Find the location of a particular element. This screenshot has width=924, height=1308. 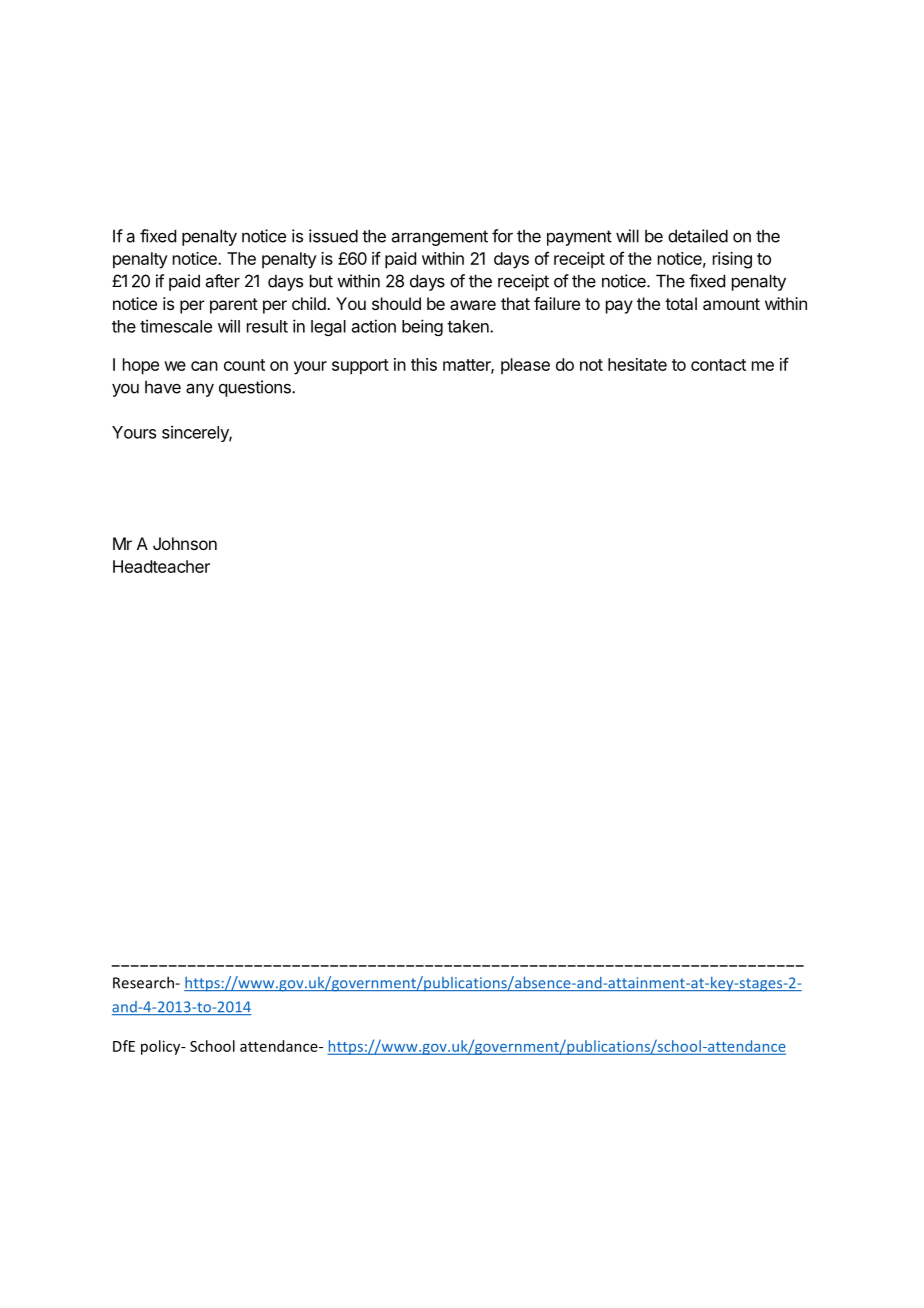

Johnson is located at coordinates (185, 543).
